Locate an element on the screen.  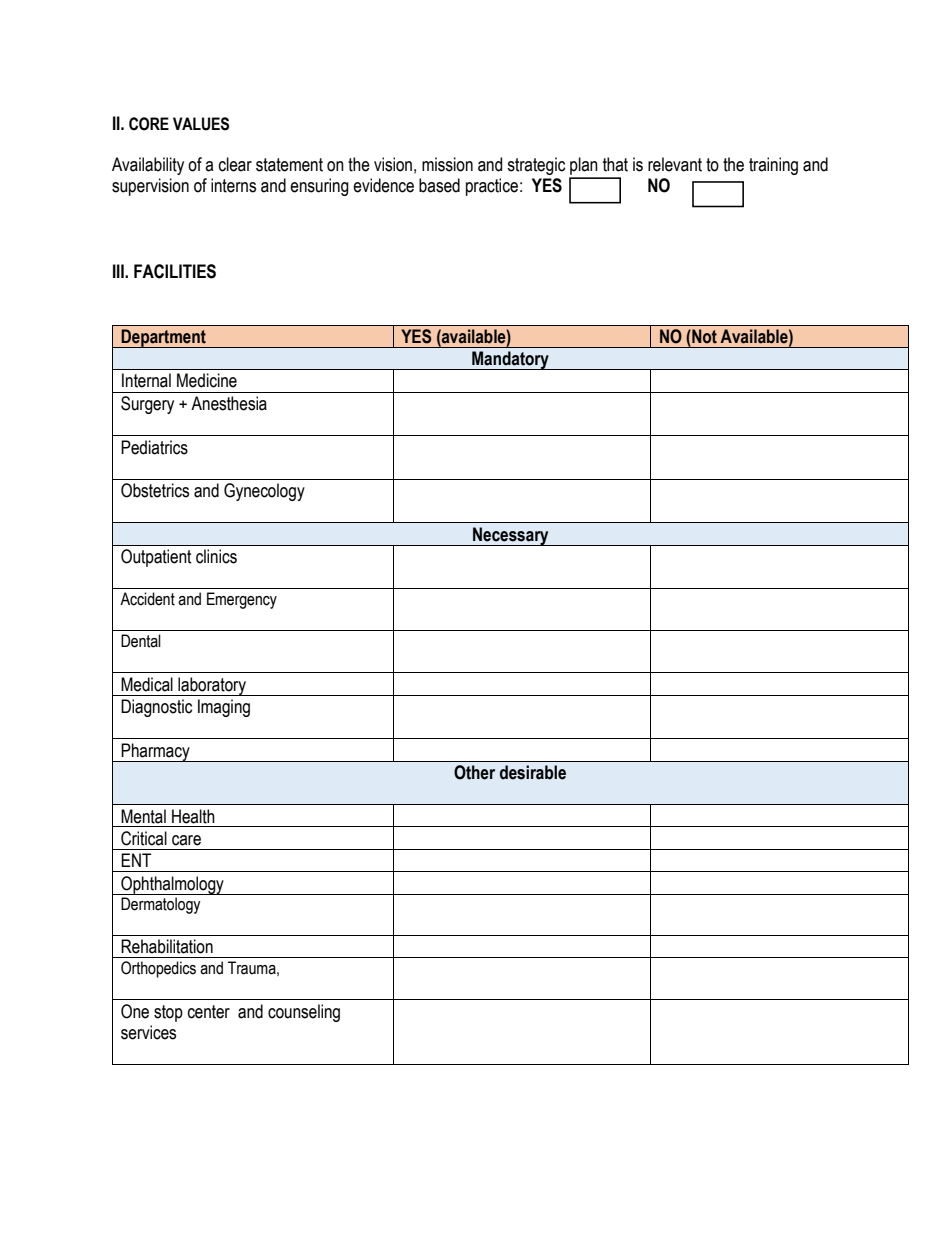
clinics is located at coordinates (216, 556).
